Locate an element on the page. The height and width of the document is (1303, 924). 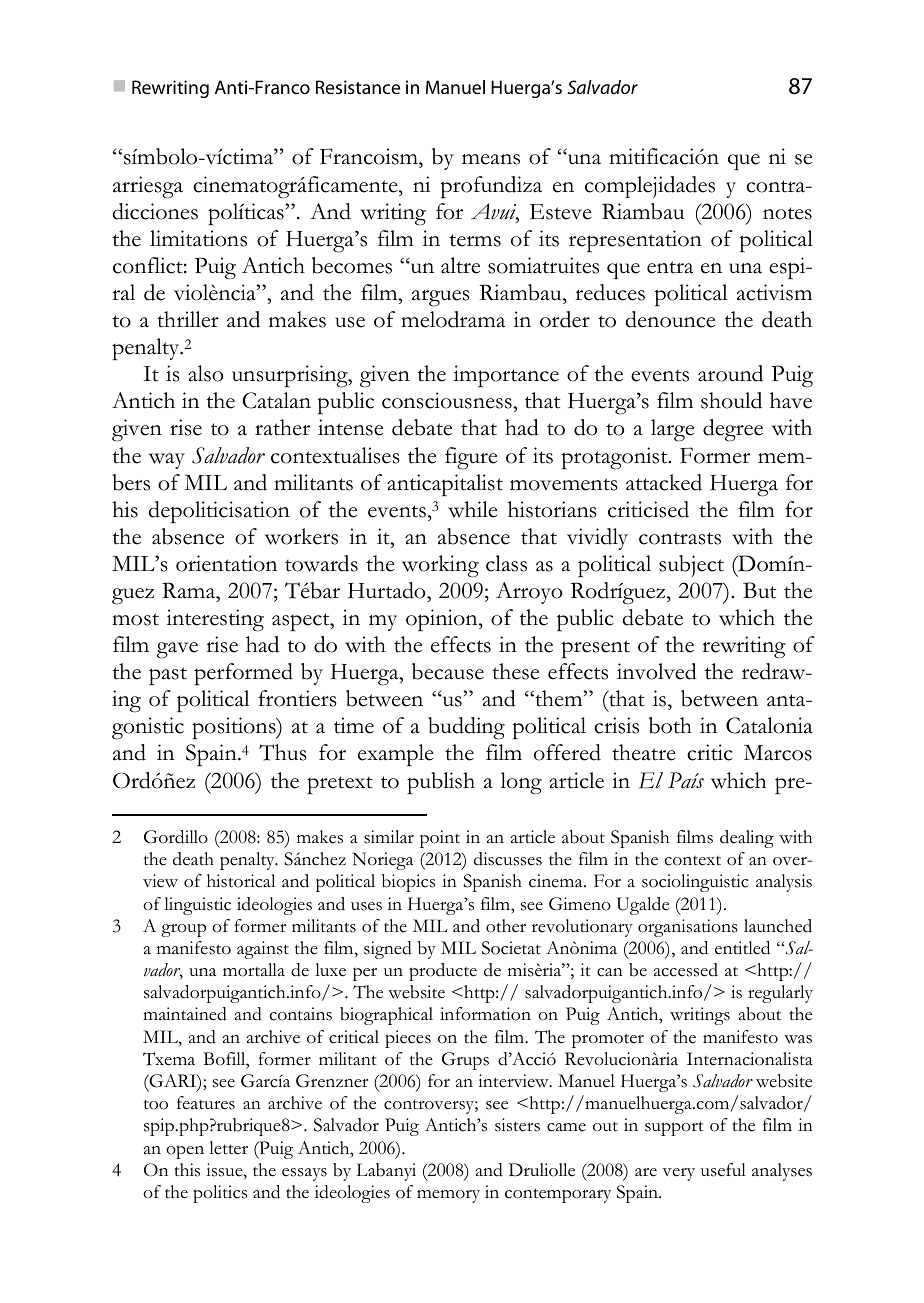
notes is located at coordinates (787, 213).
